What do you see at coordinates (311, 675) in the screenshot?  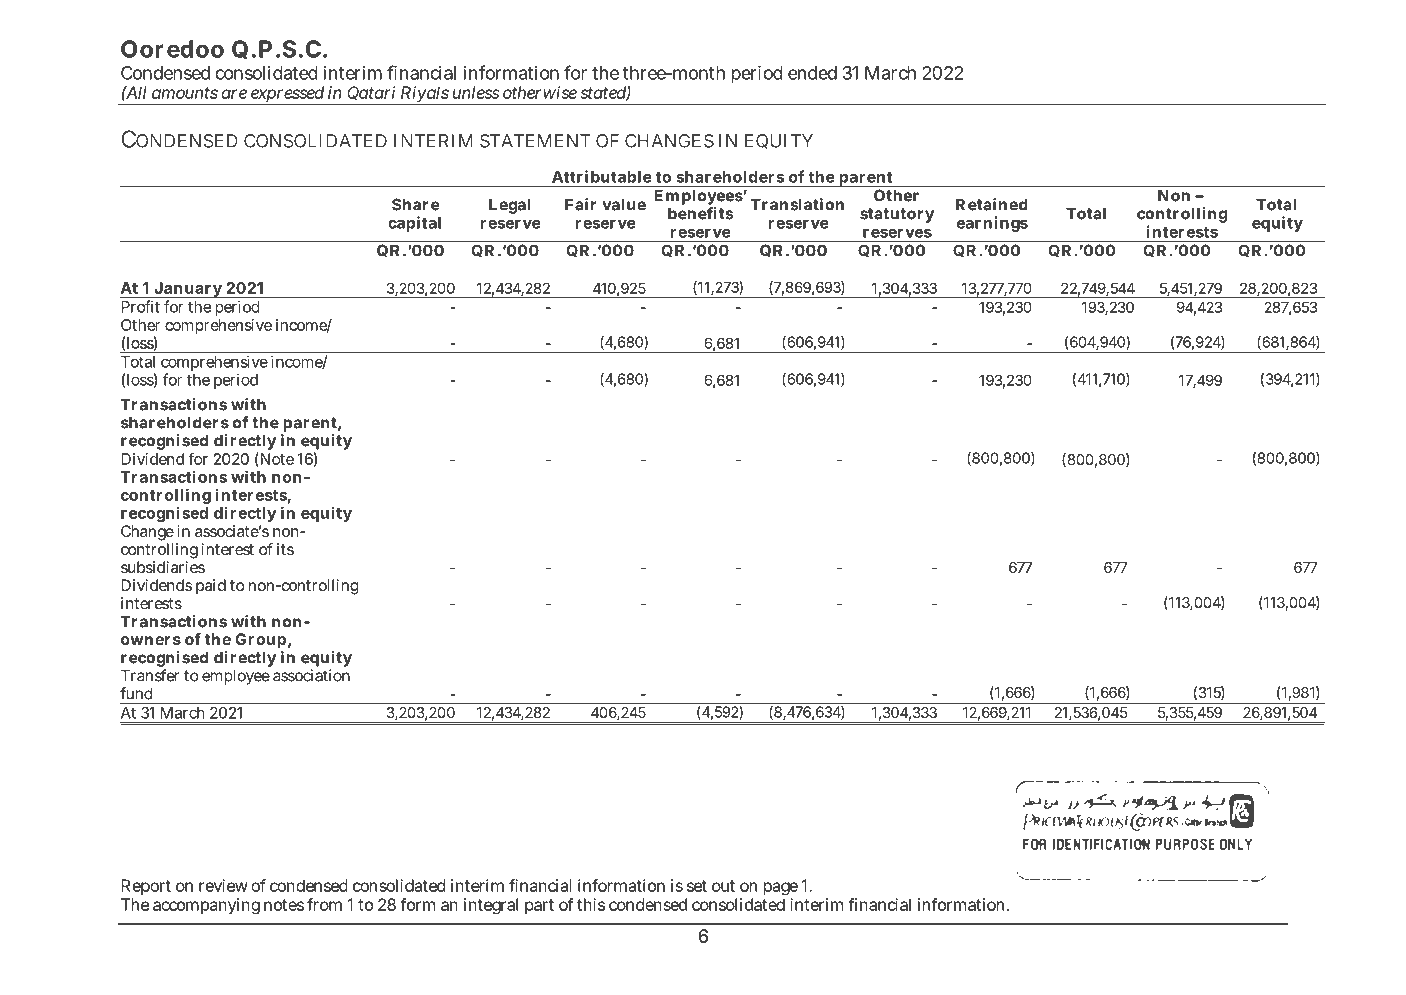 I see `association` at bounding box center [311, 675].
